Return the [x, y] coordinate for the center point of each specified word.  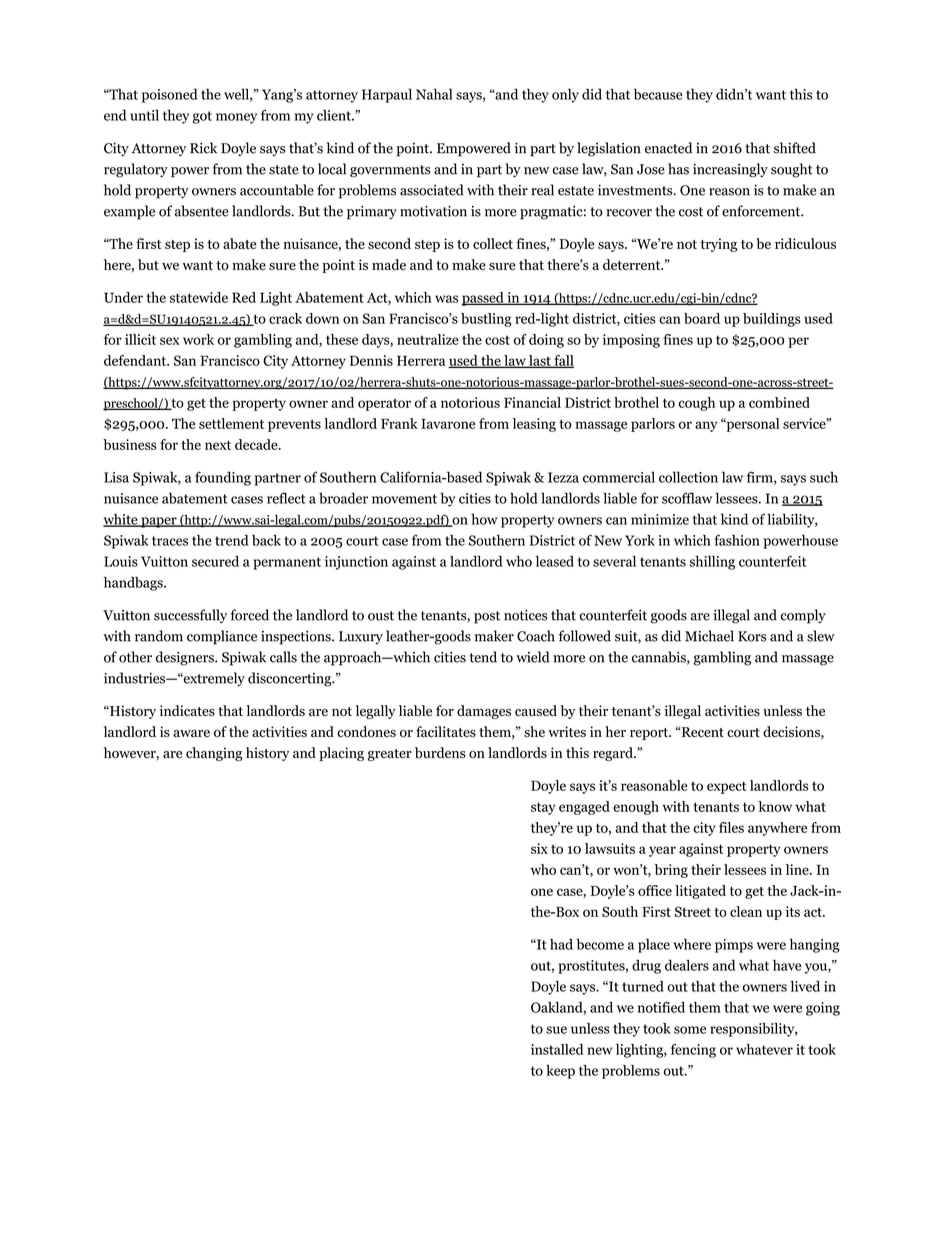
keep [560, 1072]
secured [215, 561]
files [731, 827]
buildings [772, 320]
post [487, 617]
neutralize [428, 339]
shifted [795, 148]
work [198, 339]
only [565, 95]
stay [543, 808]
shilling [712, 563]
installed [557, 1049]
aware [191, 733]
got [202, 117]
